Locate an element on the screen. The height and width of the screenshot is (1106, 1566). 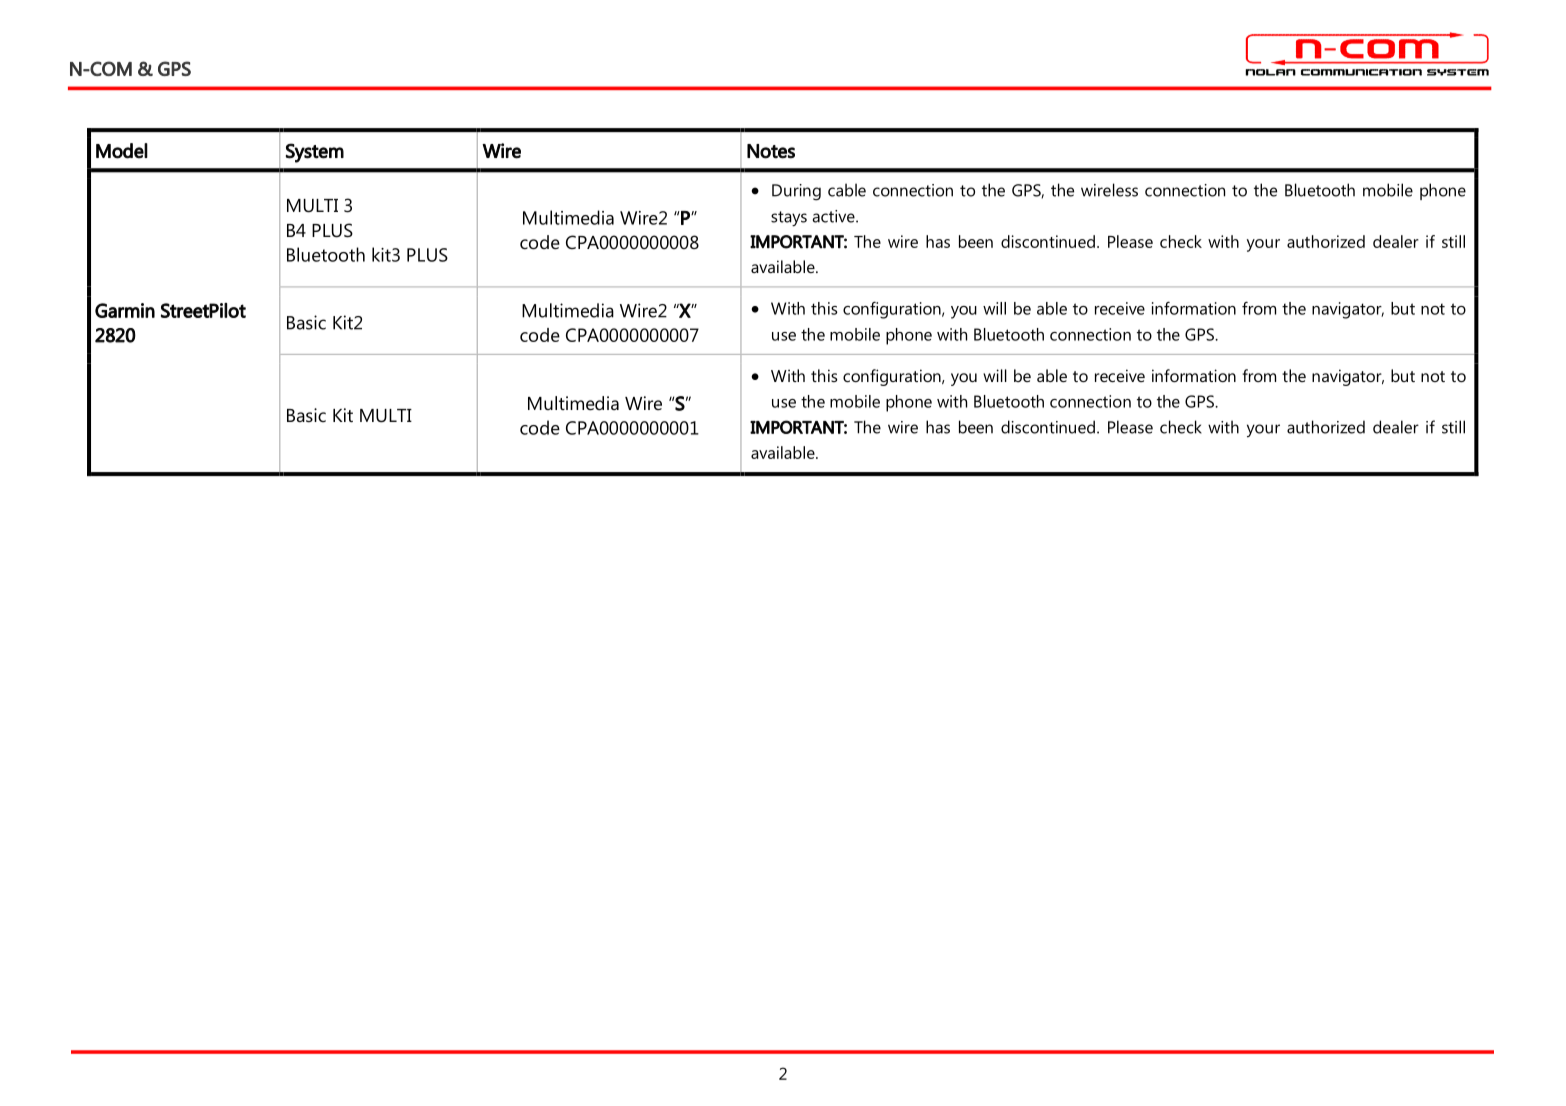
System is located at coordinates (315, 153).
